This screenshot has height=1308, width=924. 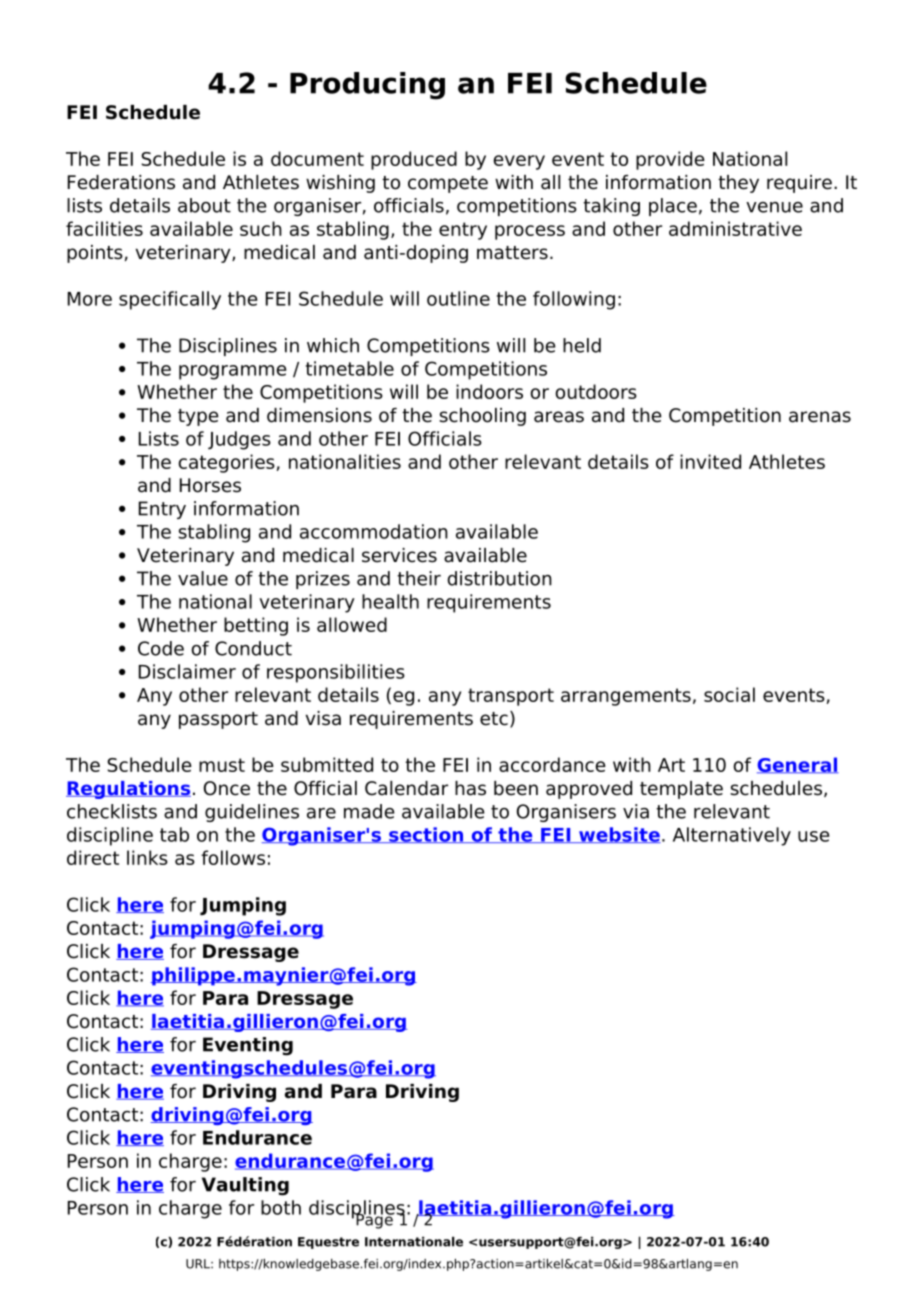 What do you see at coordinates (489, 391) in the screenshot?
I see `indoors` at bounding box center [489, 391].
